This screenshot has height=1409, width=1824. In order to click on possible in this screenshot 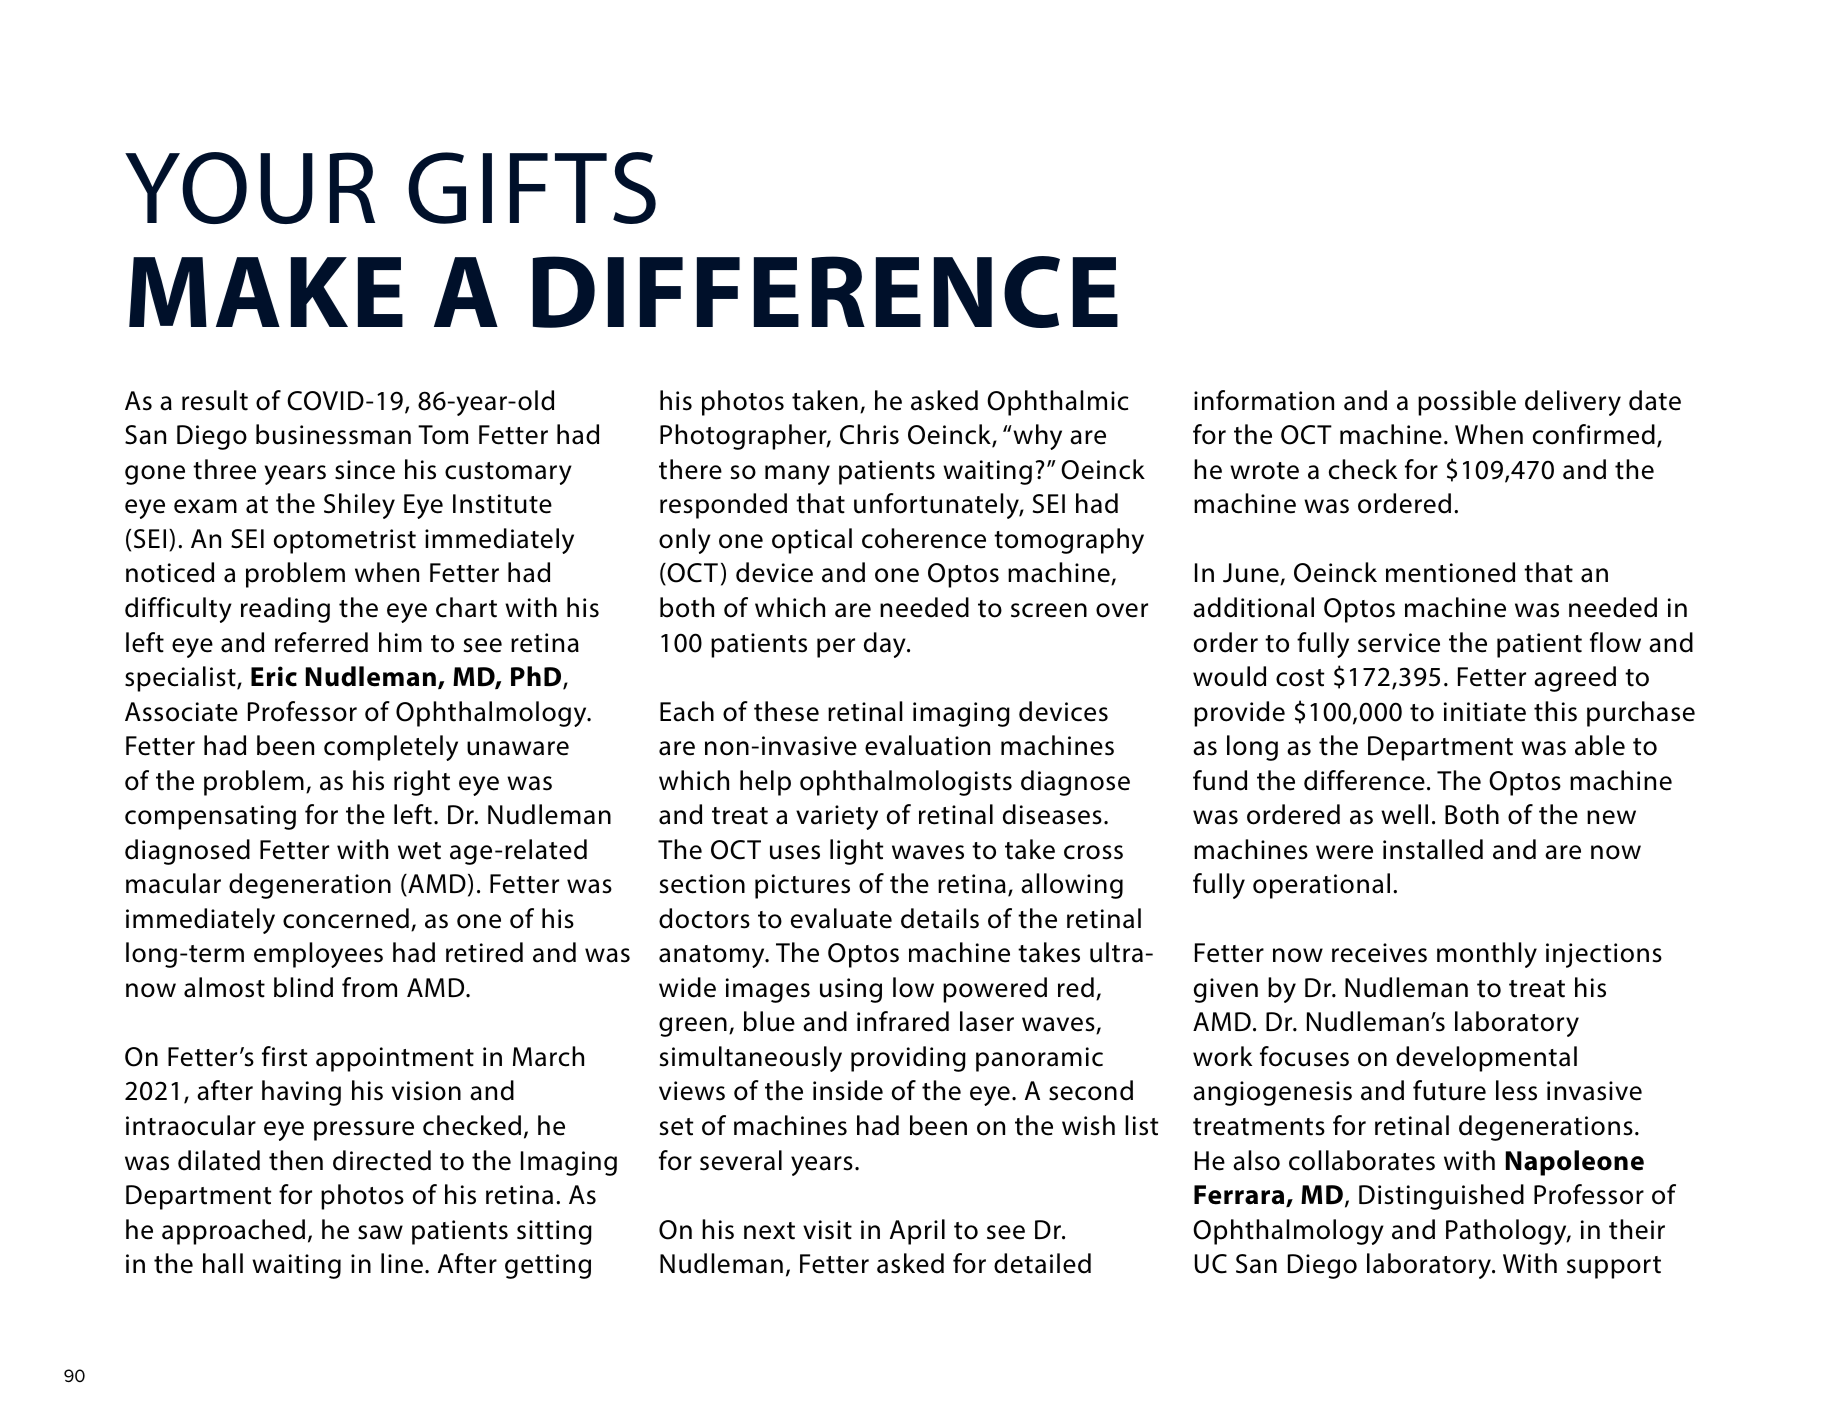, I will do `click(1467, 403)`.
